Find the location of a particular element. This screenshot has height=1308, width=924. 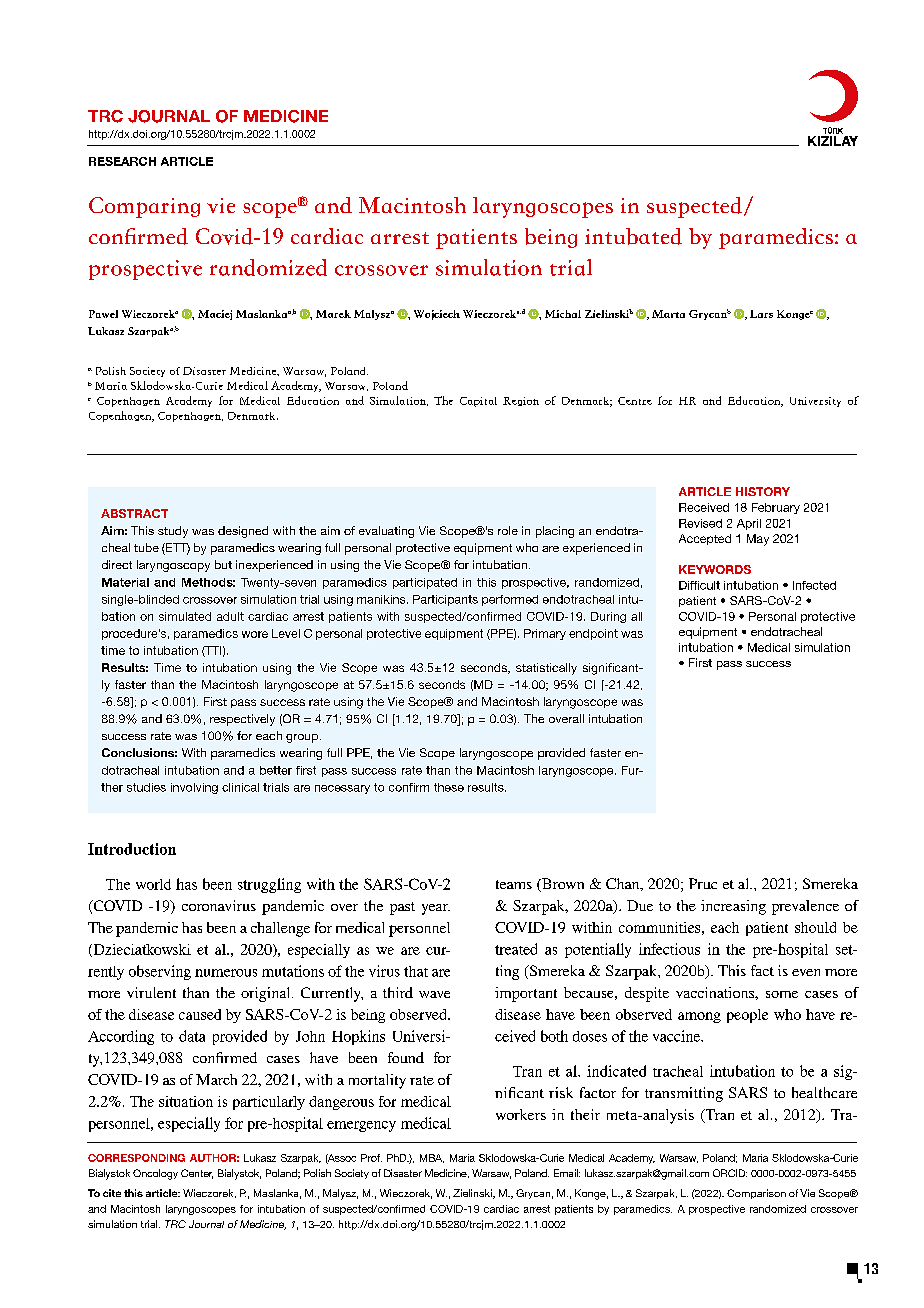

increasing is located at coordinates (733, 907).
